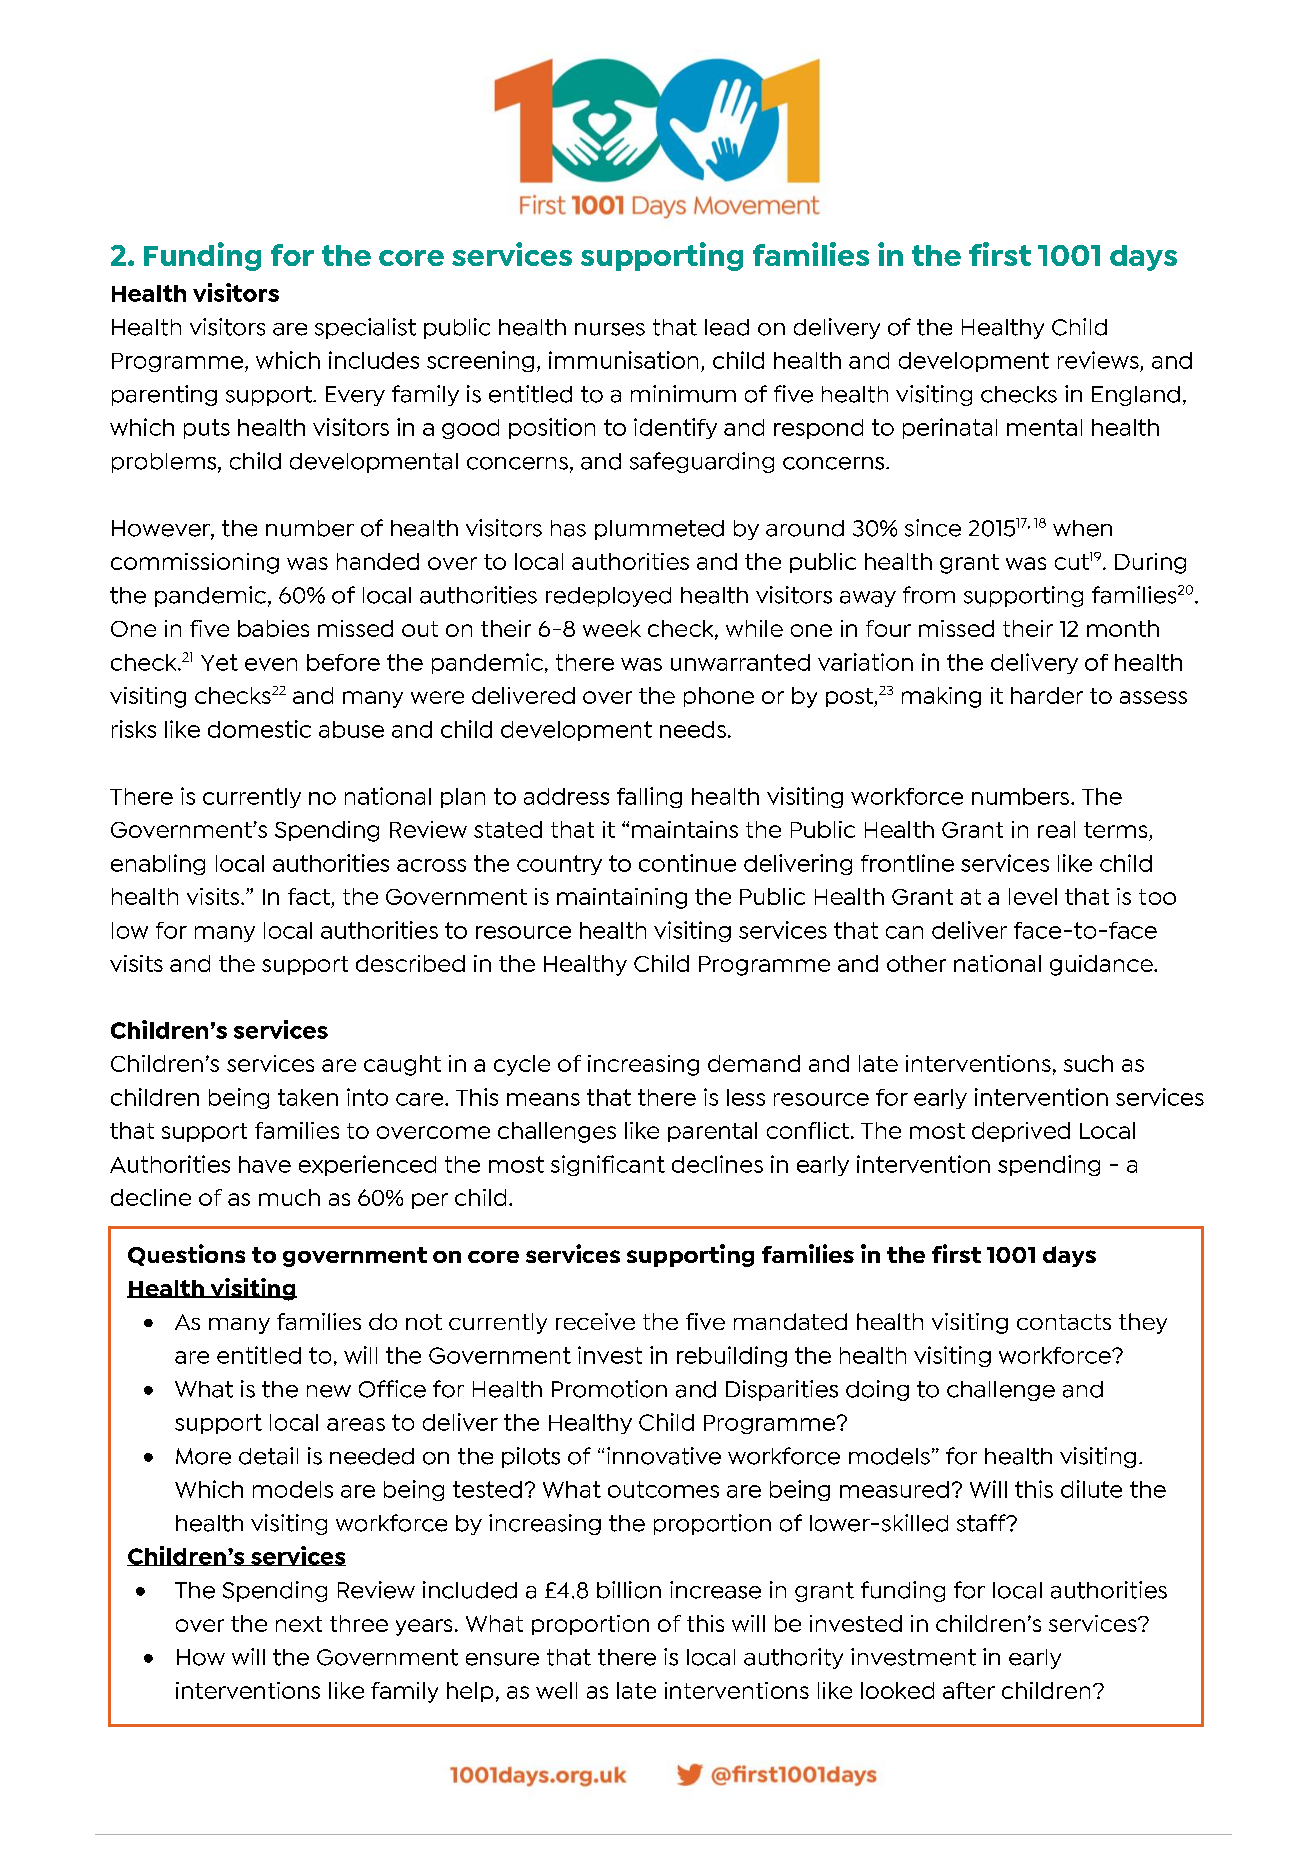 The image size is (1314, 1859). Describe the element at coordinates (308, 1097) in the screenshot. I see `taken` at that location.
